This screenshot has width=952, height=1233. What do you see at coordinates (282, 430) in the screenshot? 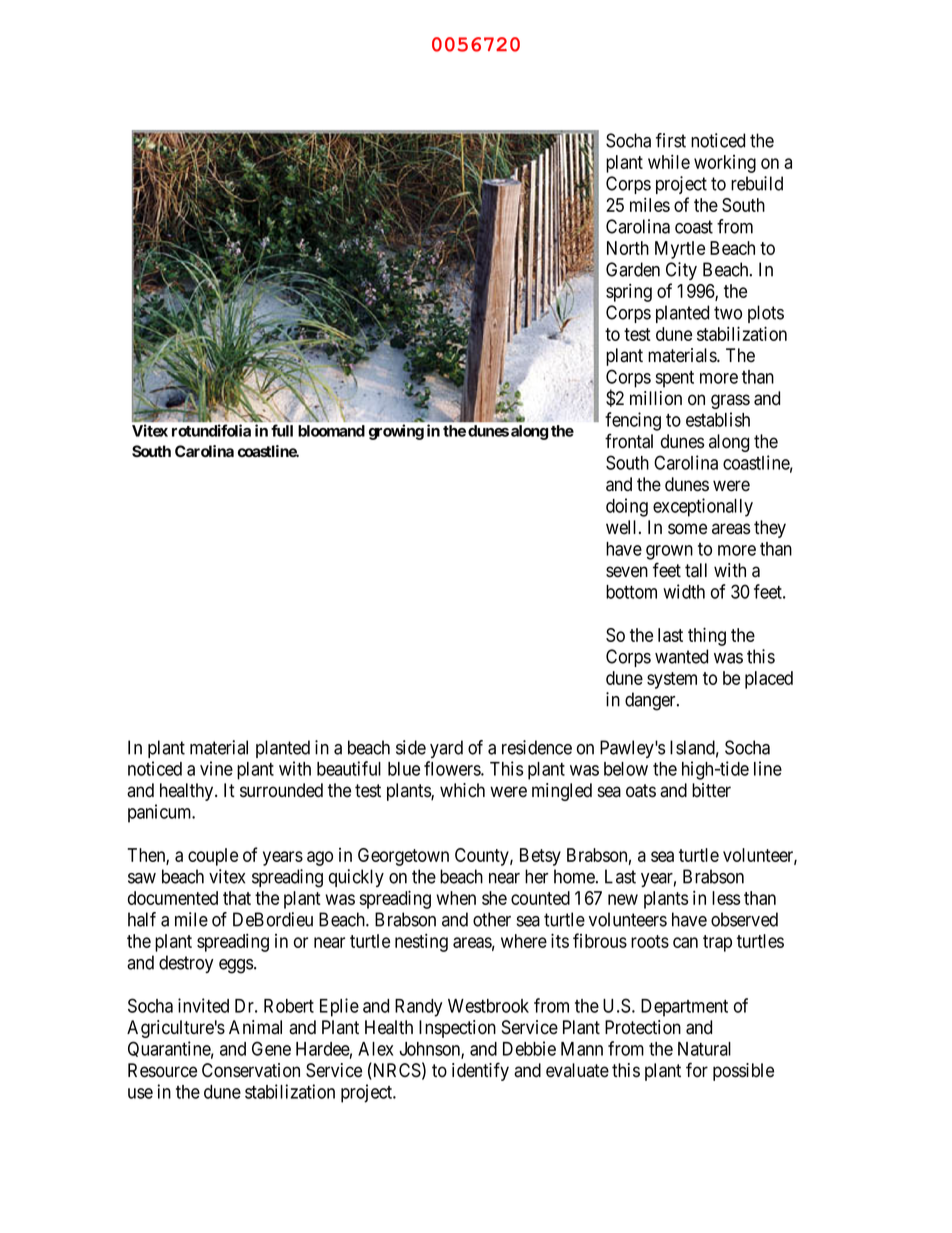
I see `full` at bounding box center [282, 430].
